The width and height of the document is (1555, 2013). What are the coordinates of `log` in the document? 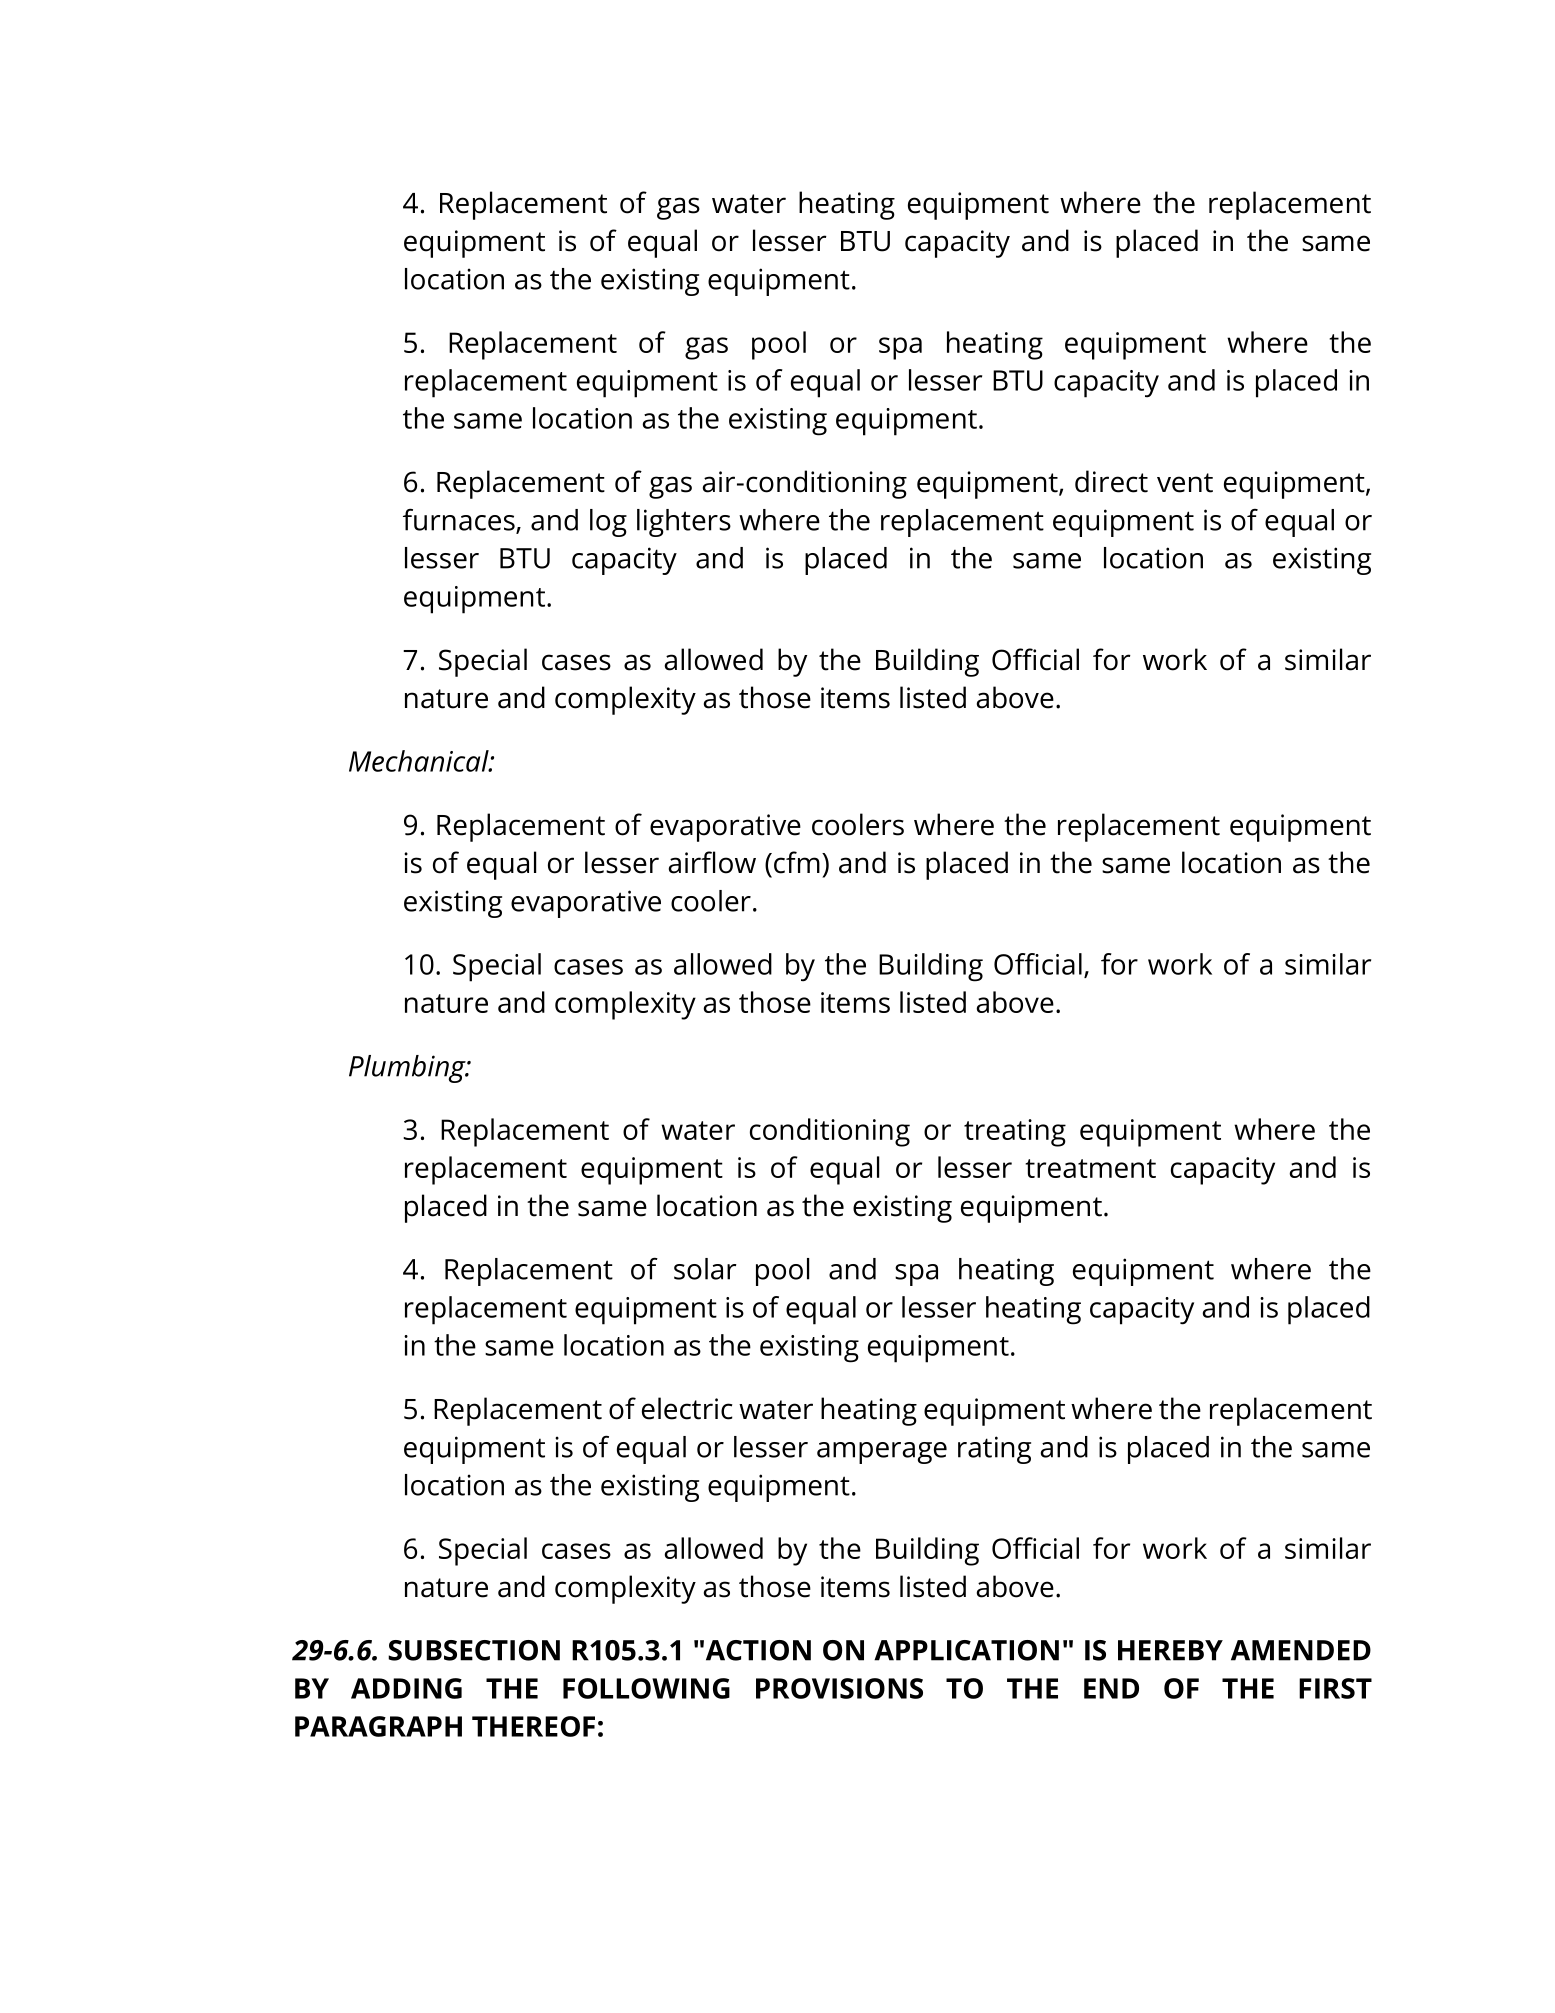 It's located at (608, 523).
